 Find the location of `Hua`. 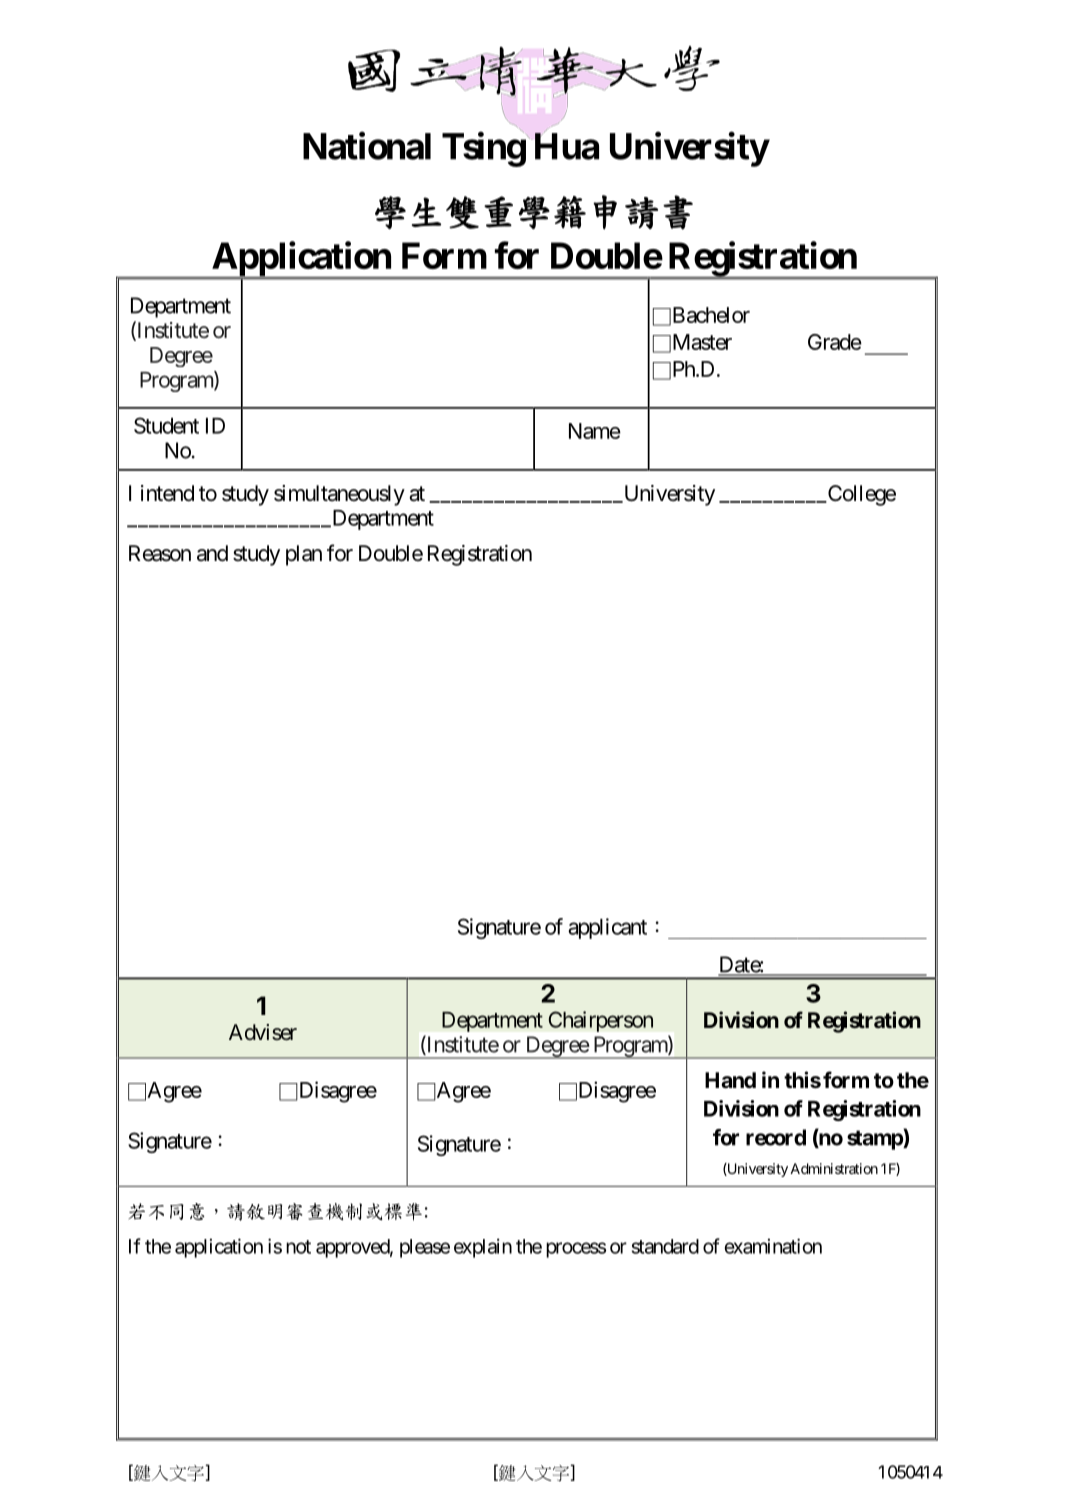

Hua is located at coordinates (565, 146).
